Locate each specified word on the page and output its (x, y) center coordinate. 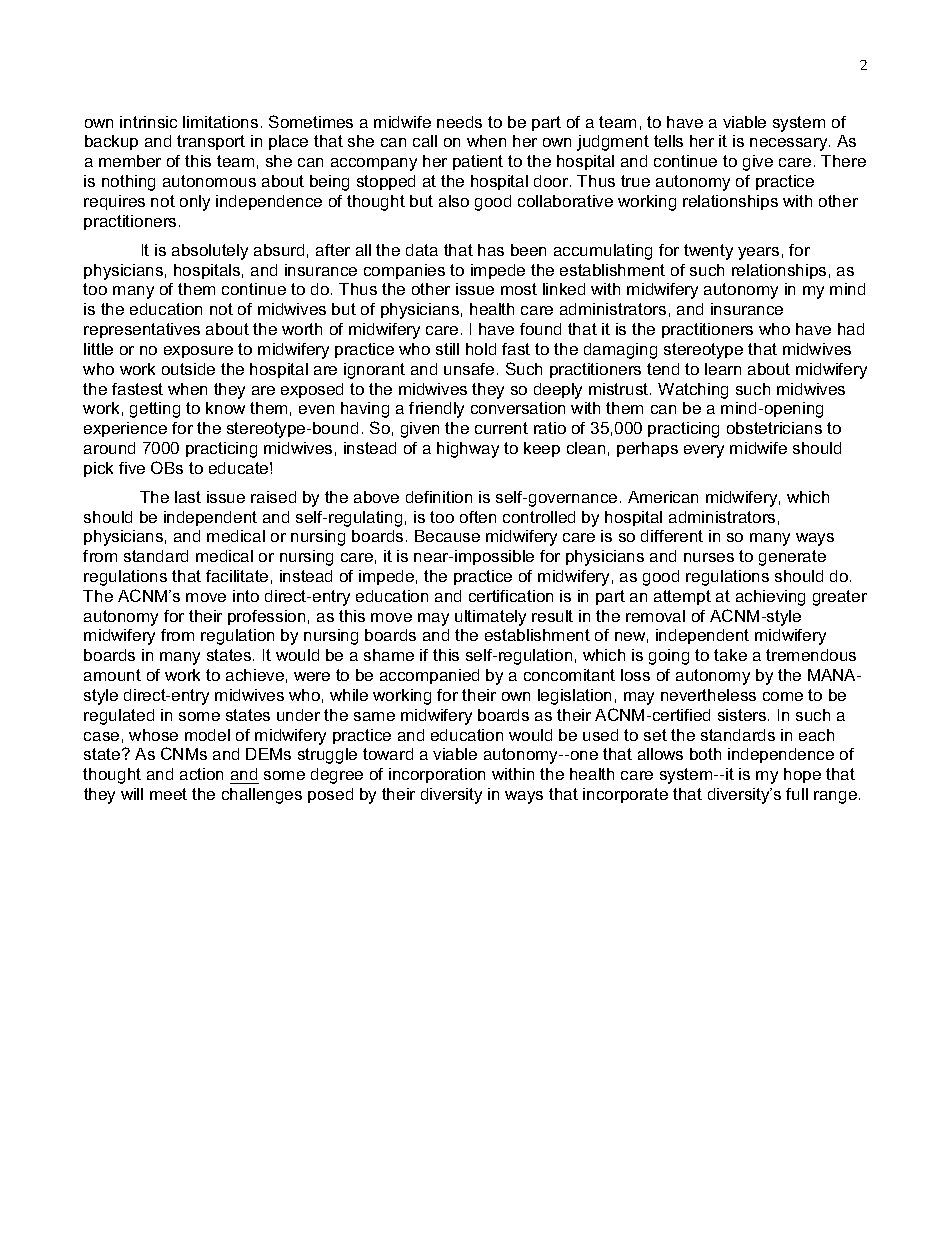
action (201, 774)
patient (478, 162)
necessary (790, 144)
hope (802, 775)
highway (468, 450)
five (132, 468)
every (704, 451)
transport (211, 142)
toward (388, 754)
